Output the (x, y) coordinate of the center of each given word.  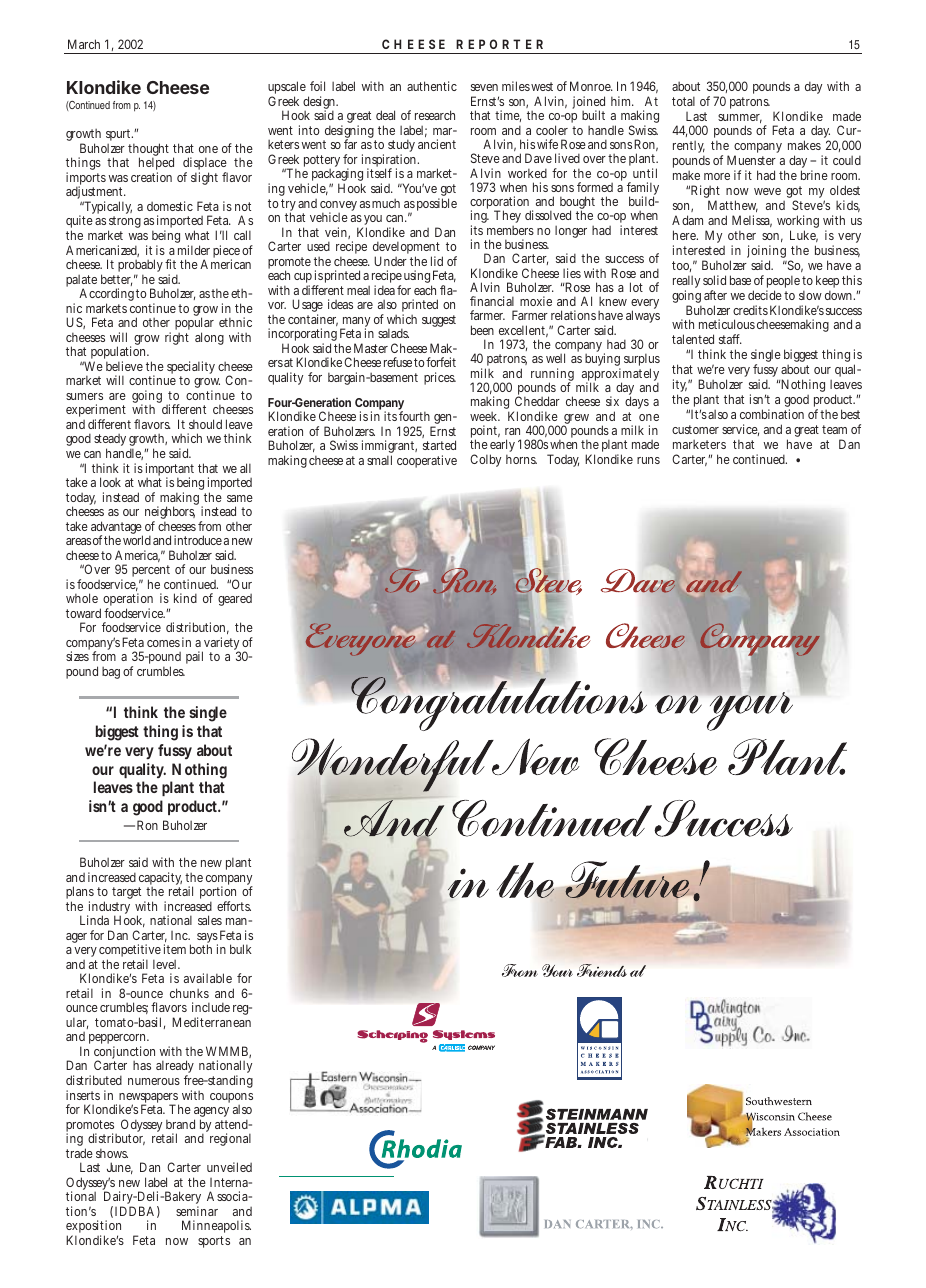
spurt (119, 135)
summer (740, 118)
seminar (197, 1211)
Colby (485, 460)
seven (484, 87)
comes (163, 643)
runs (648, 460)
